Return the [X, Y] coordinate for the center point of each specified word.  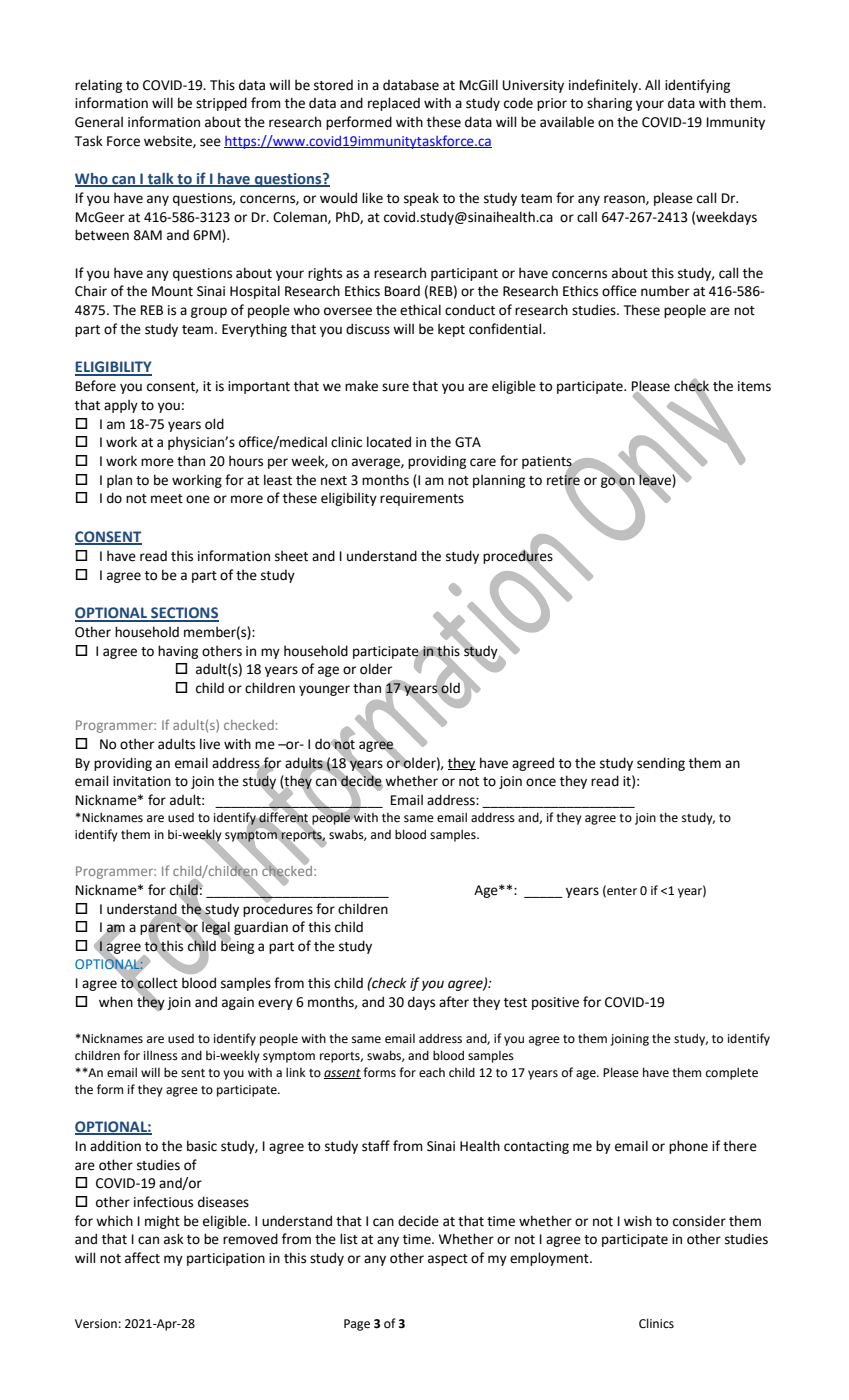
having [178, 652]
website [169, 141]
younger [324, 690]
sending [661, 764]
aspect [448, 1260]
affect [142, 1258]
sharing [609, 104]
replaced [394, 104]
